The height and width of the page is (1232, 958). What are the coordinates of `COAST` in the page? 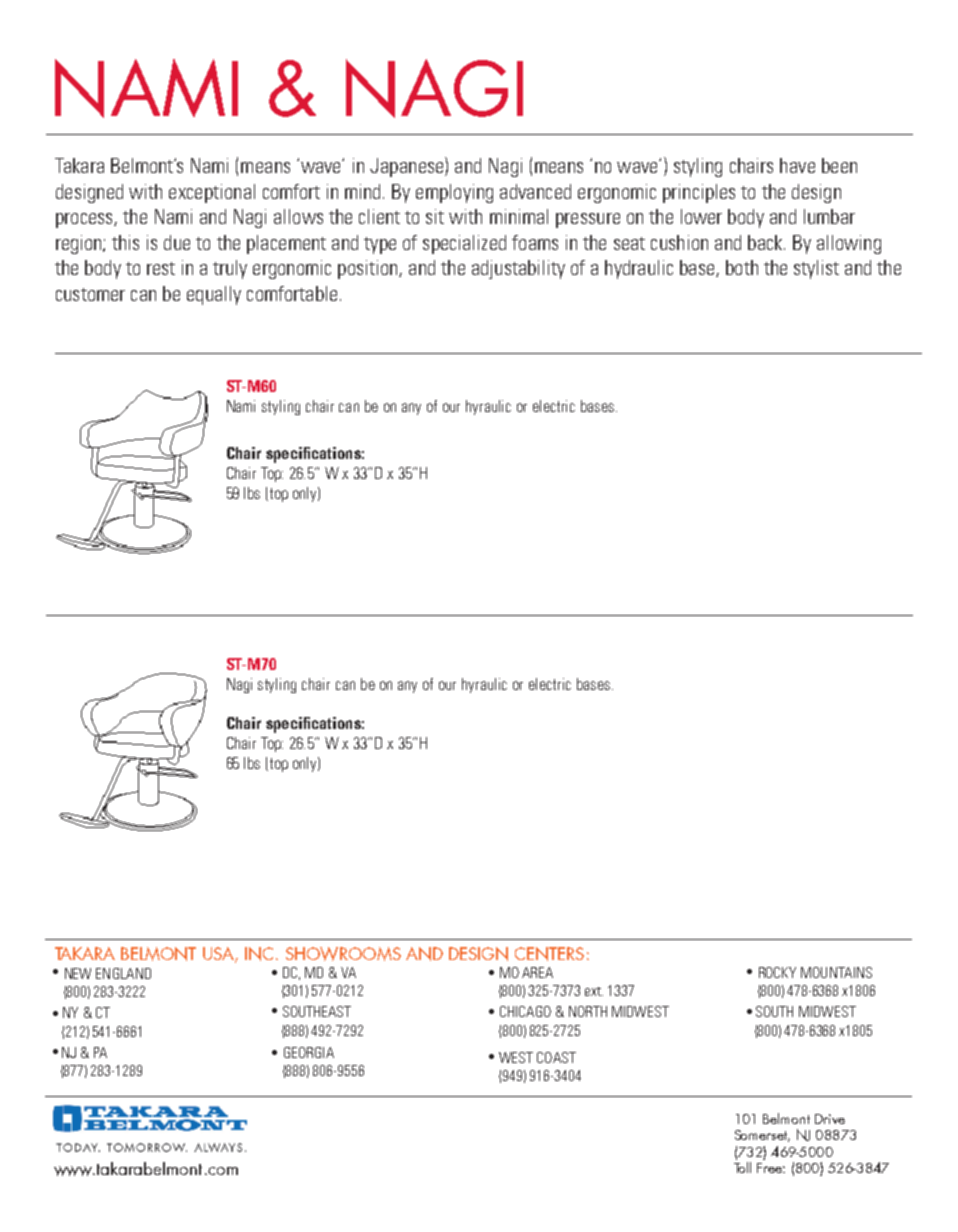 It's located at (556, 1057).
